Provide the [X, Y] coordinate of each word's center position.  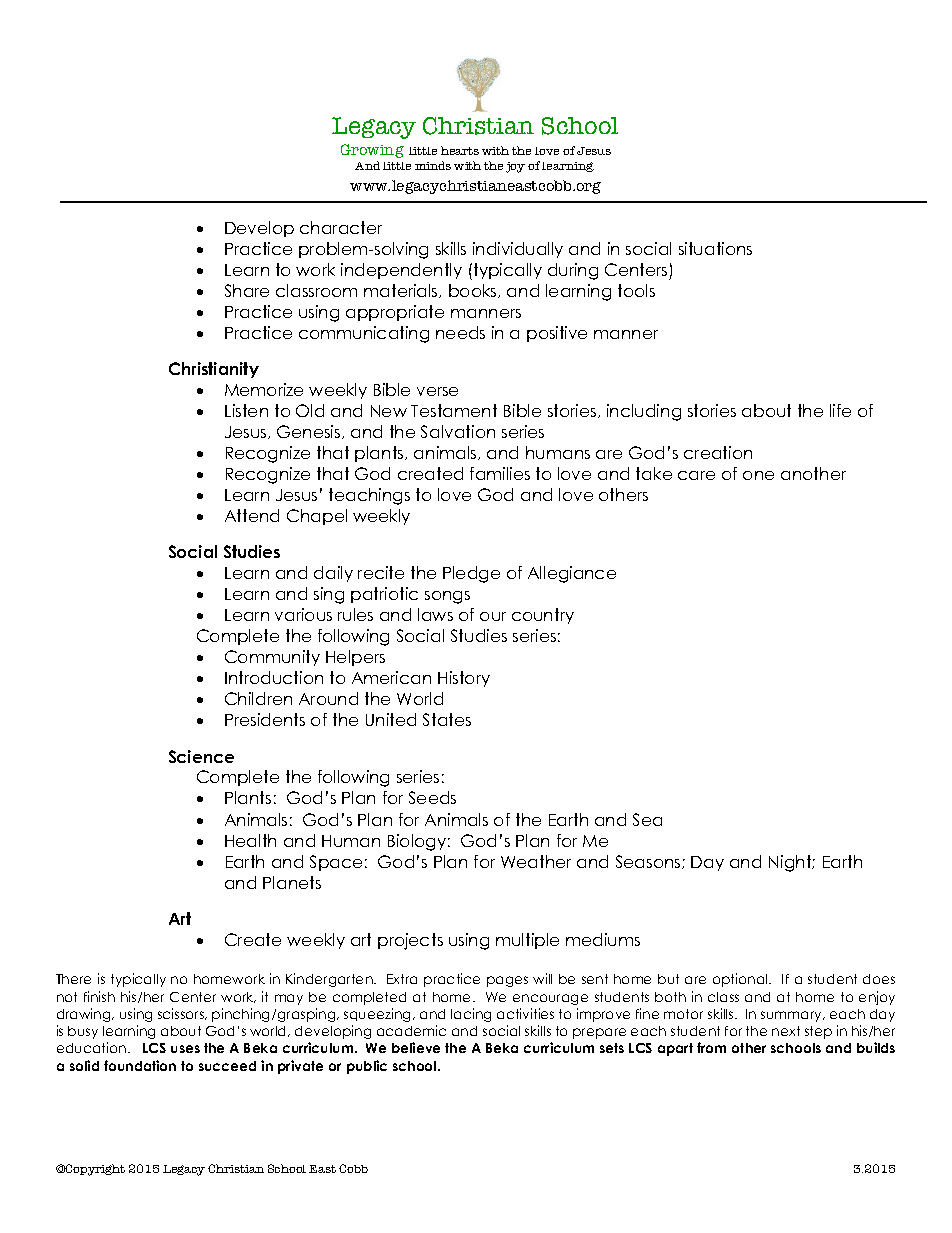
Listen [246, 410]
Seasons [649, 862]
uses [185, 1049]
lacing [471, 1015]
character [341, 227]
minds [433, 165]
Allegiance [572, 574]
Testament [454, 410]
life [840, 410]
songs [447, 597]
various [303, 614]
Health [250, 840]
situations [715, 248]
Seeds [432, 797]
